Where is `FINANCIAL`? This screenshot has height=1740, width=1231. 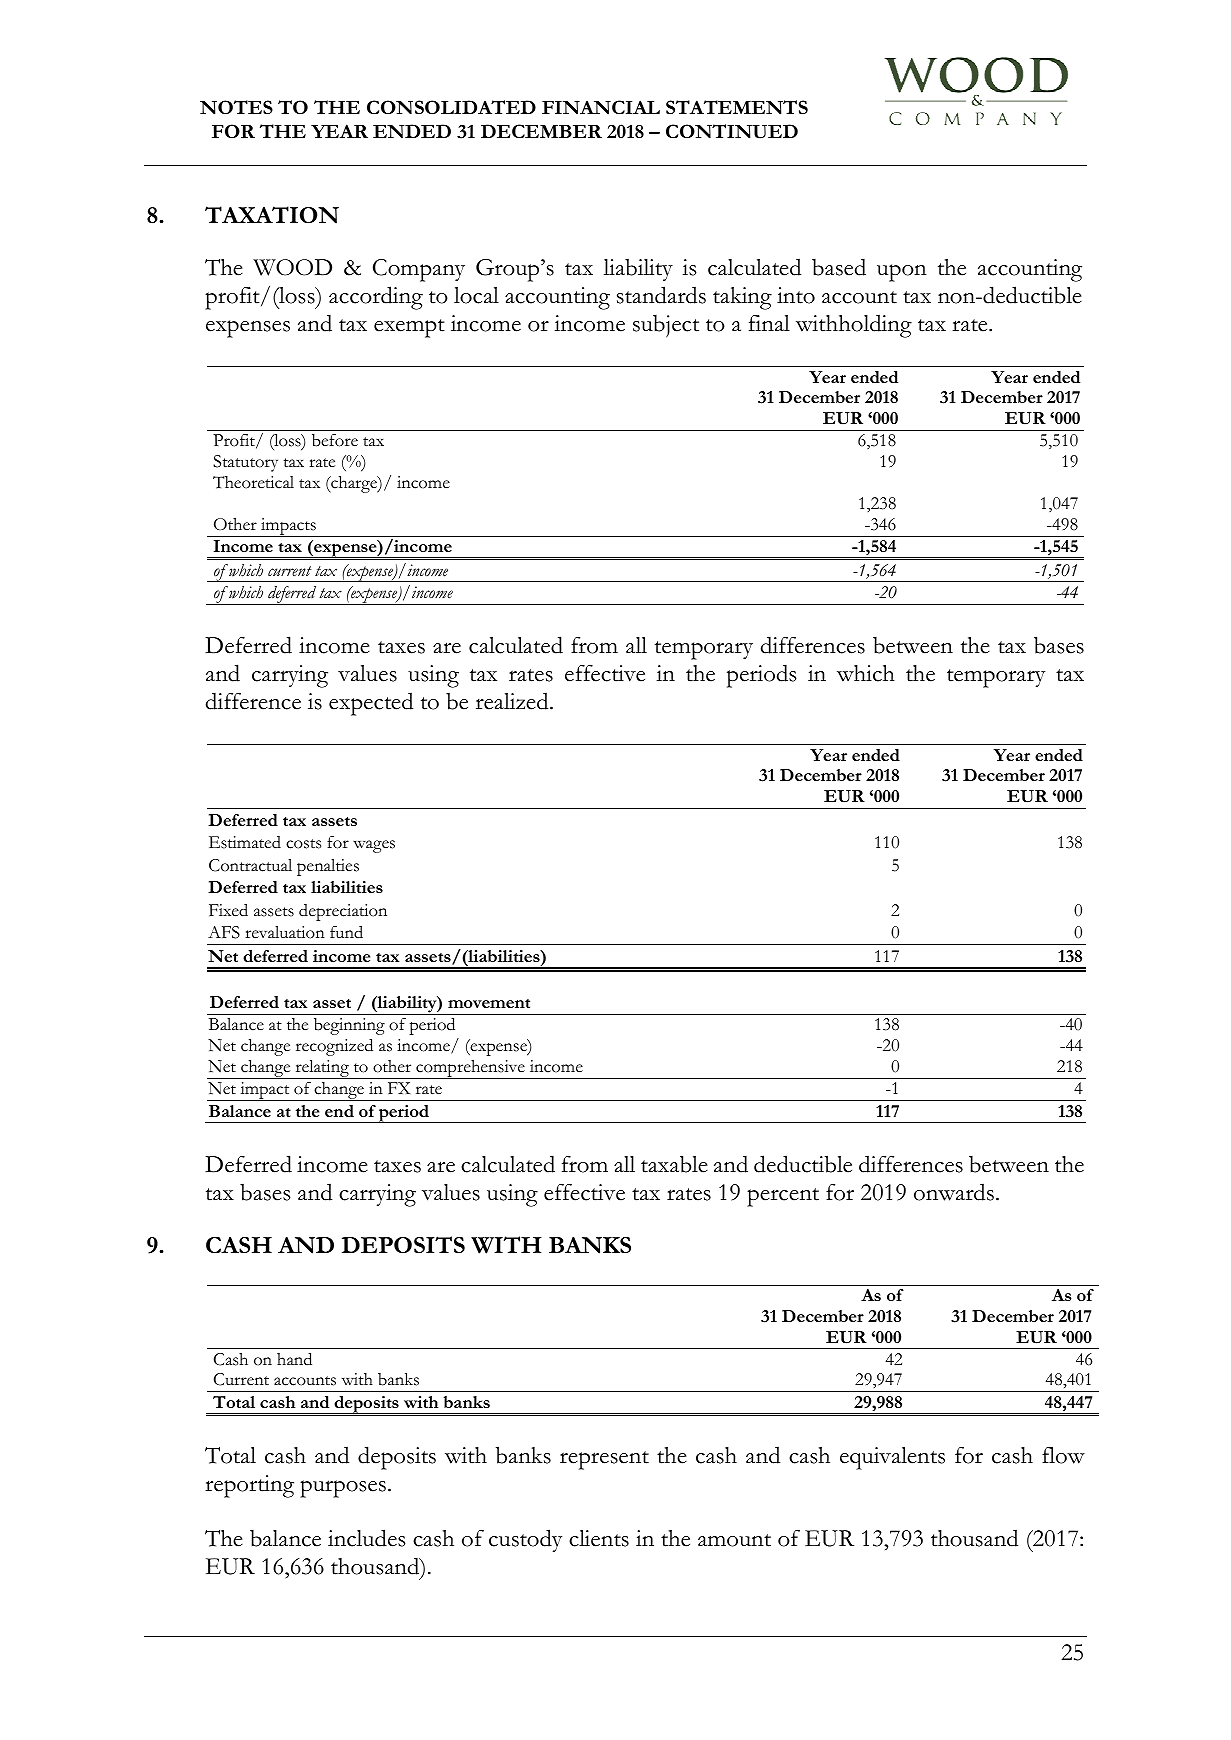
FINANCIAL is located at coordinates (601, 107).
